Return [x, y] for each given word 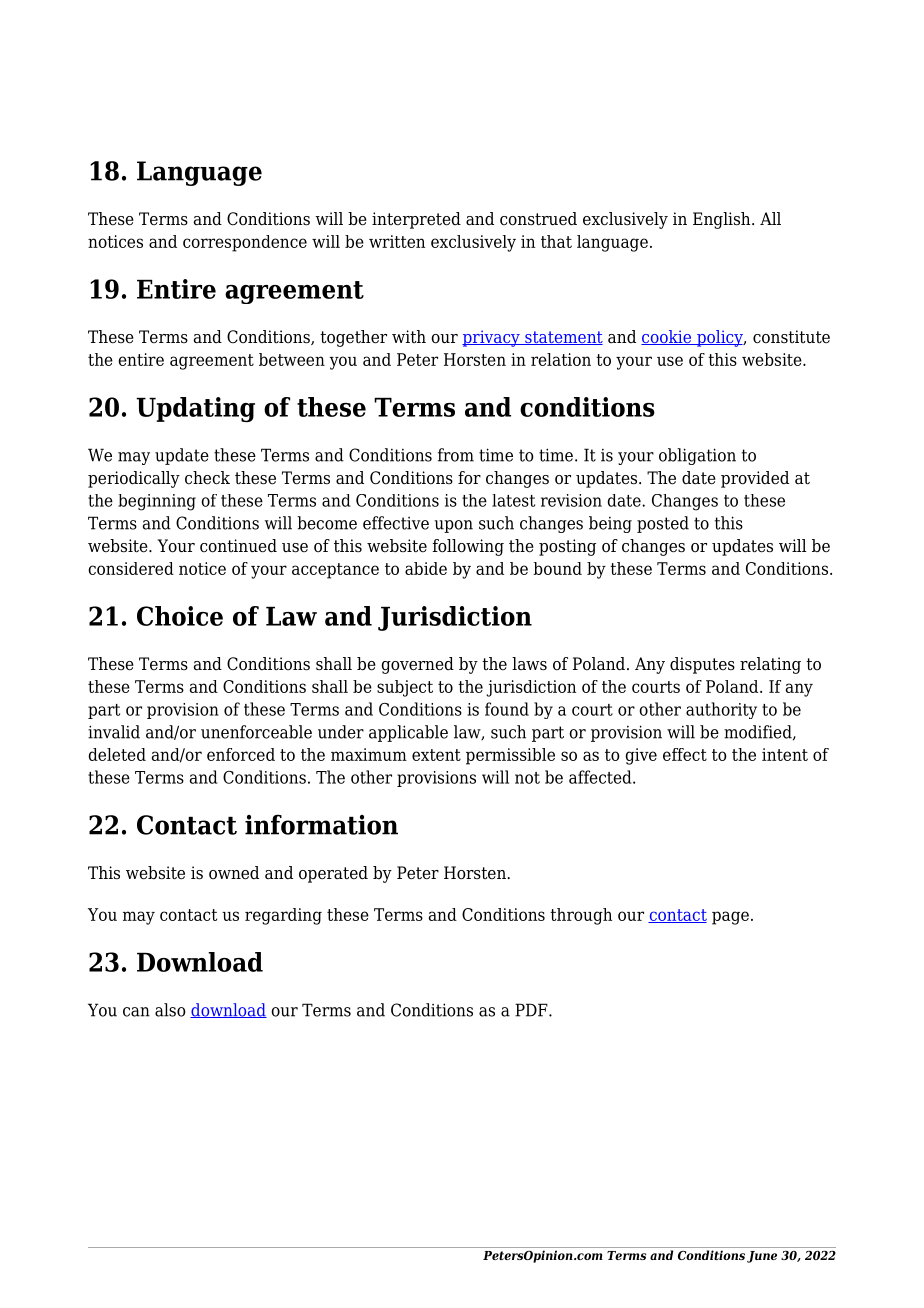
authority [721, 710]
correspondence [245, 243]
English [723, 220]
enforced [241, 754]
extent [436, 755]
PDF [532, 1010]
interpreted [416, 220]
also [170, 1010]
